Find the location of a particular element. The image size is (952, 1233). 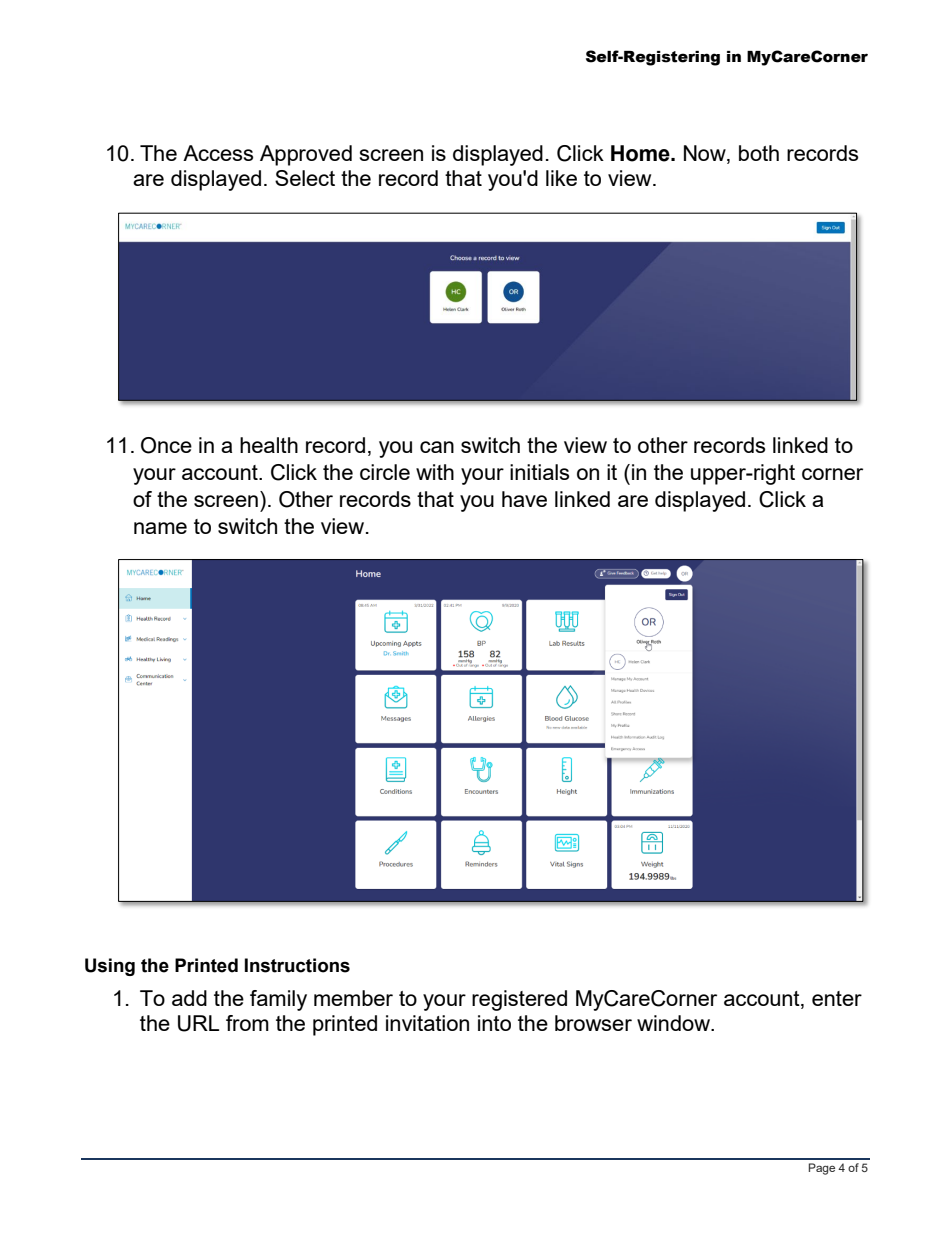

like is located at coordinates (561, 178).
